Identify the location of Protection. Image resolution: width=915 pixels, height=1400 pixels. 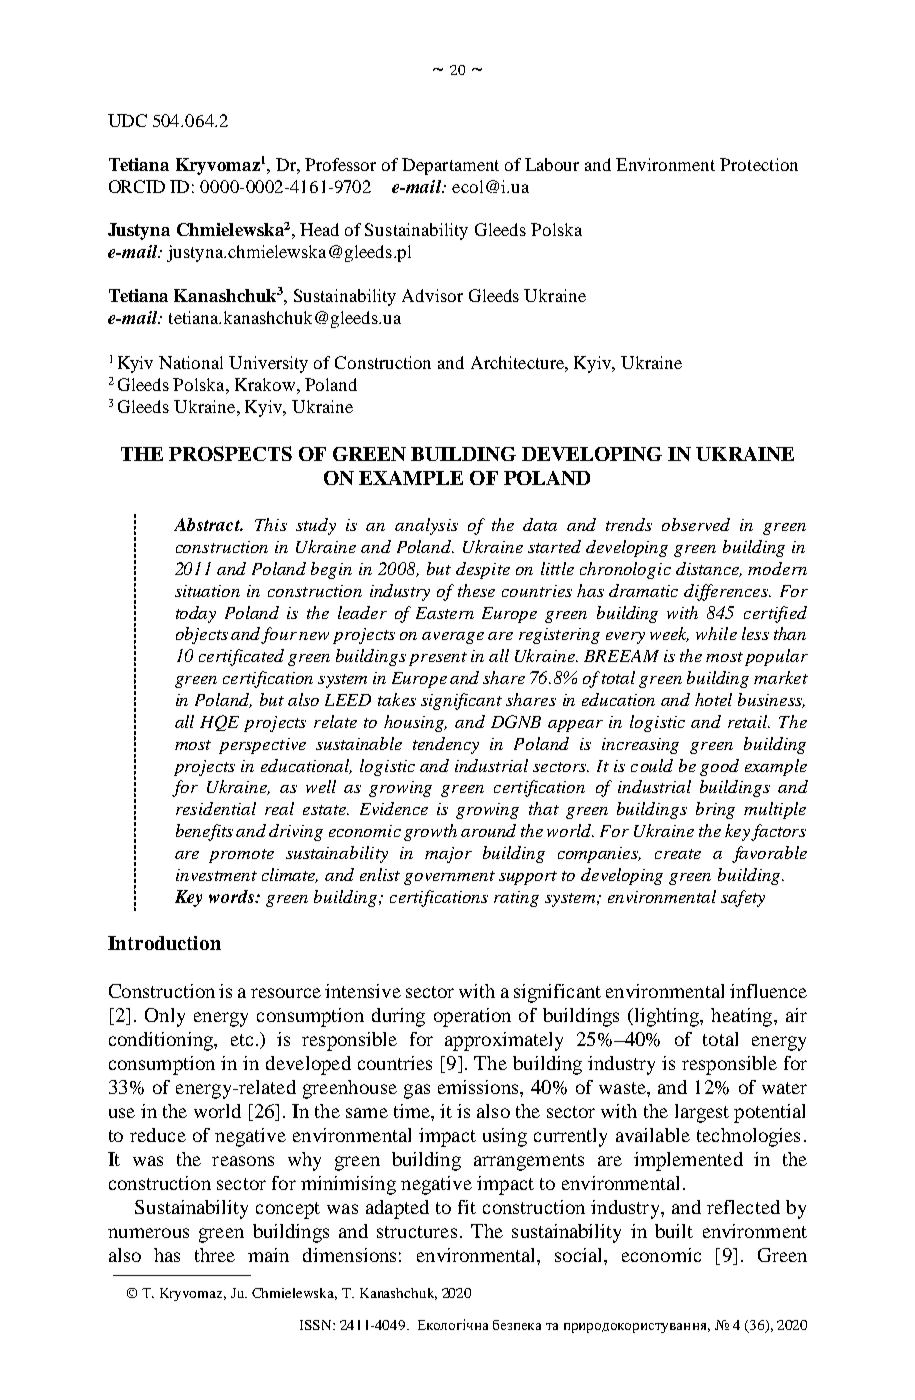
(759, 164).
